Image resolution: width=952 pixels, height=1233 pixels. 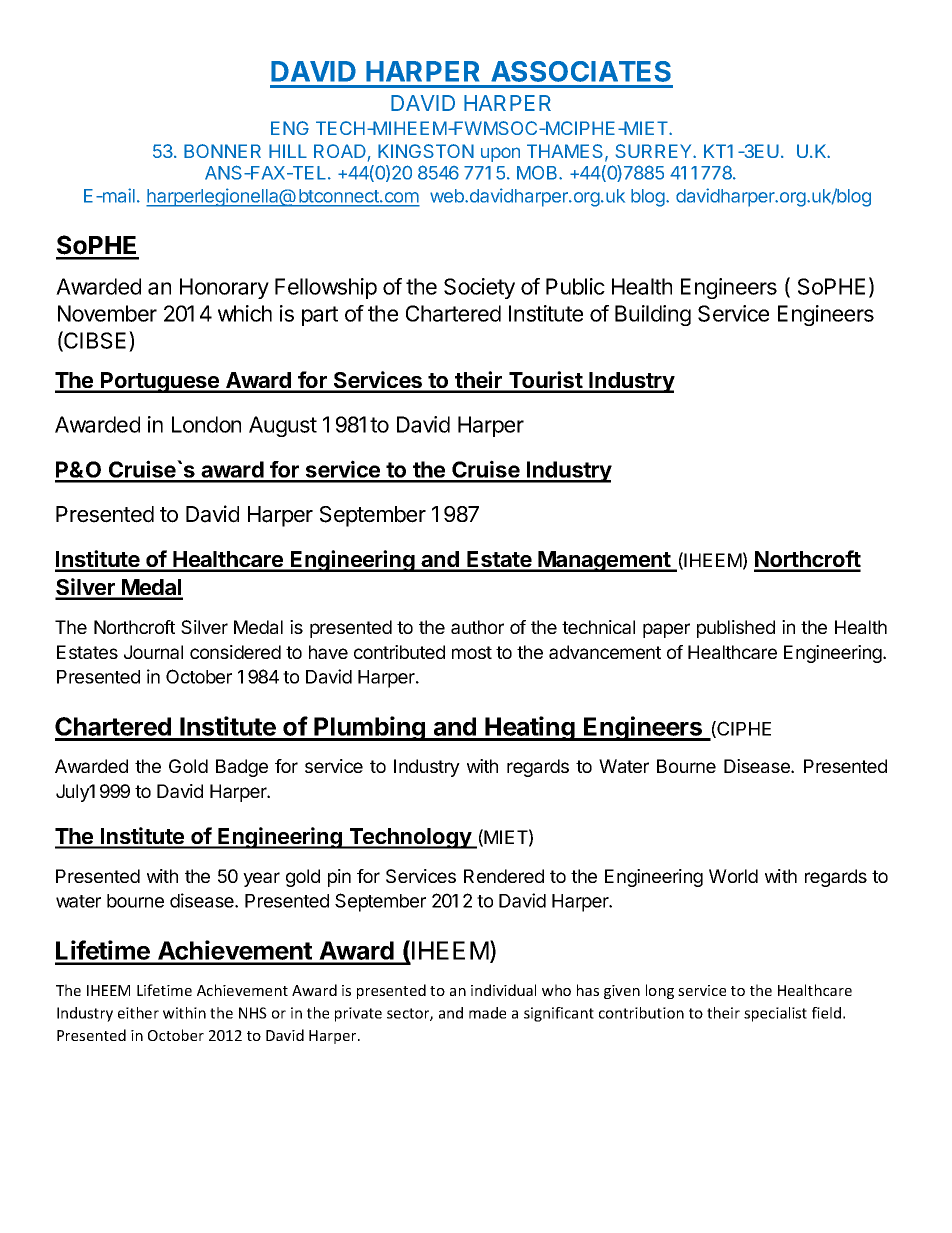 I want to click on made, so click(x=487, y=1013).
